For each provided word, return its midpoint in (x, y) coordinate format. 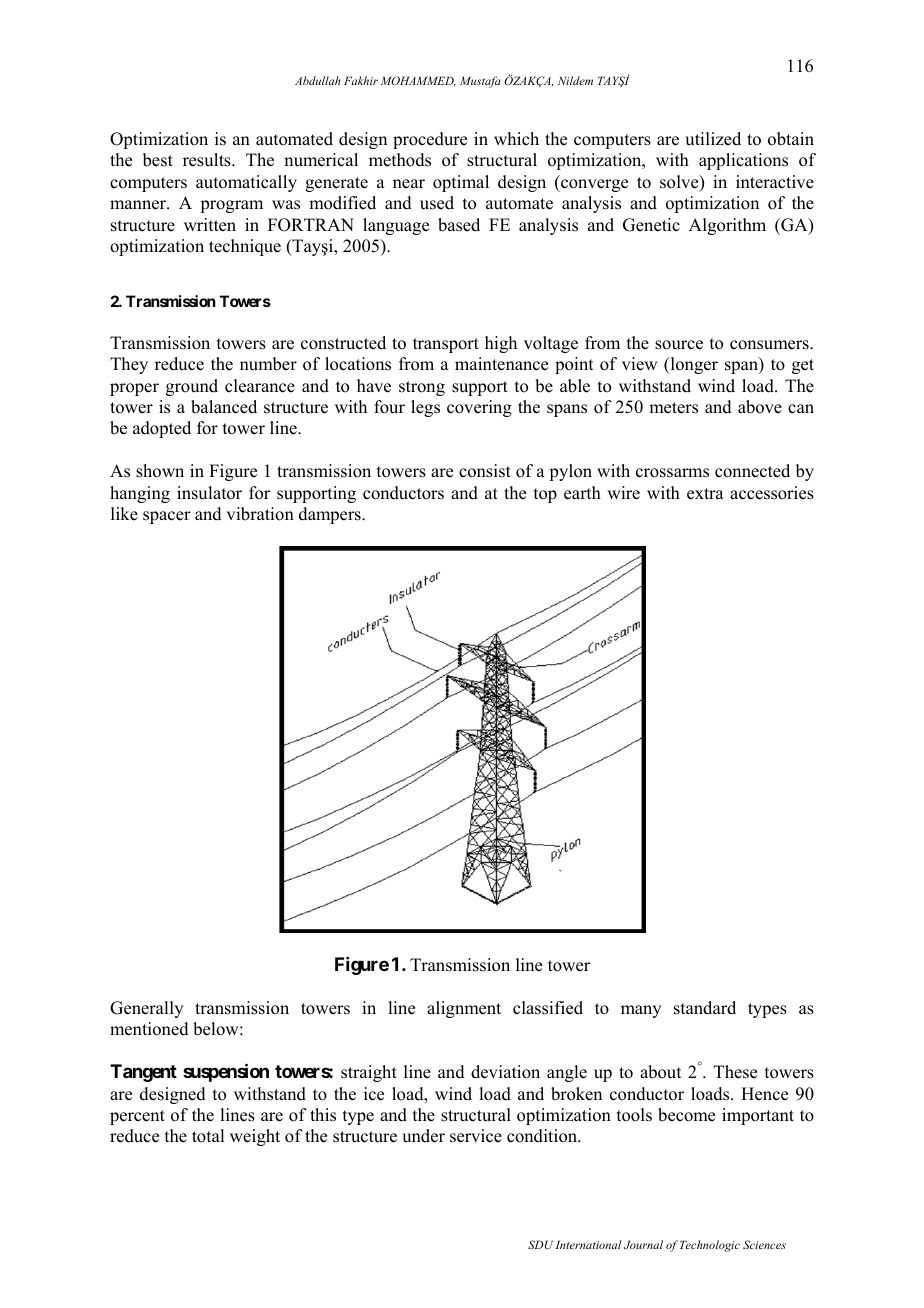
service (476, 1136)
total (208, 1136)
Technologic (710, 1246)
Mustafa (480, 82)
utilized (713, 139)
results (208, 160)
